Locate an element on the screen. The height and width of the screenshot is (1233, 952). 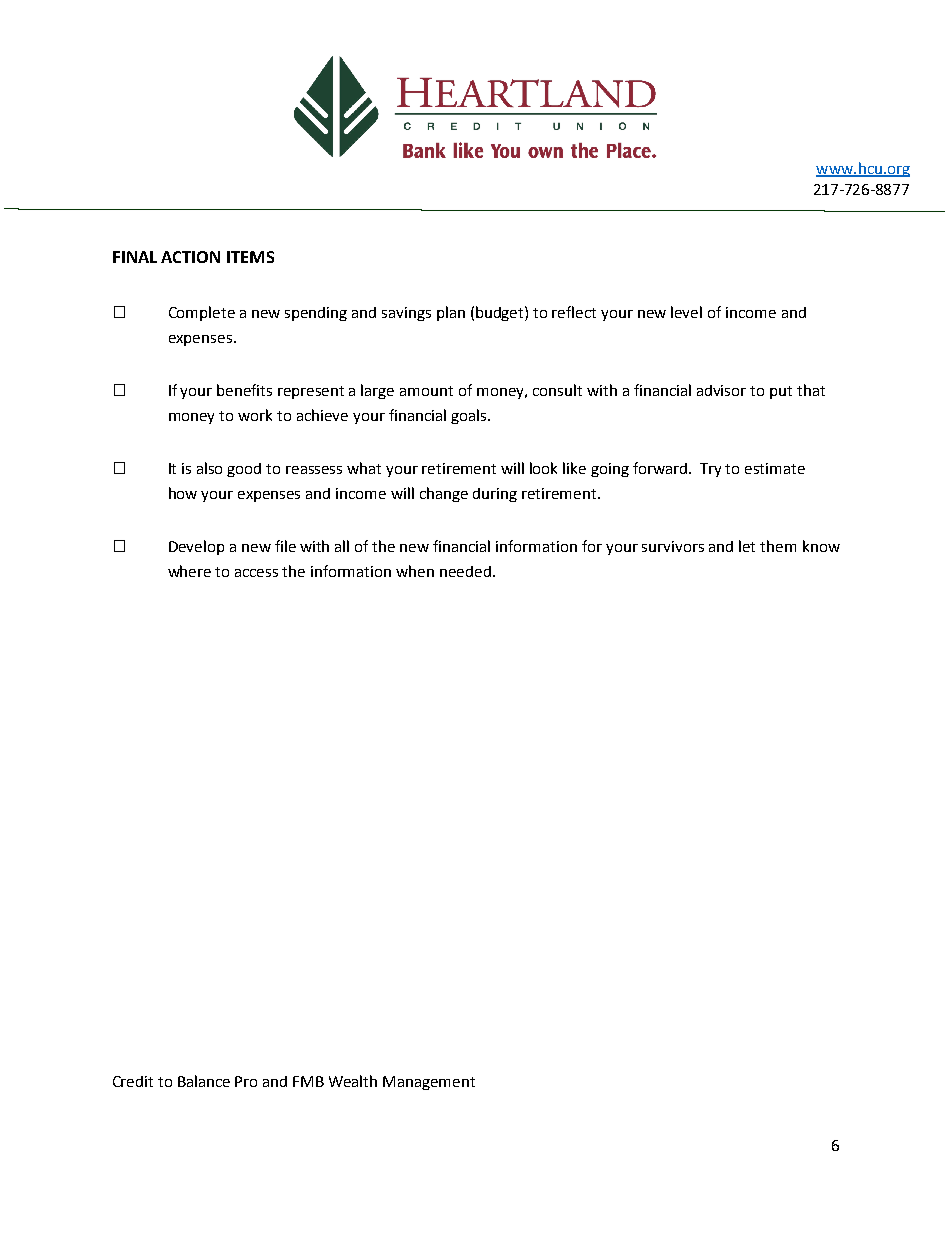
level is located at coordinates (686, 312).
